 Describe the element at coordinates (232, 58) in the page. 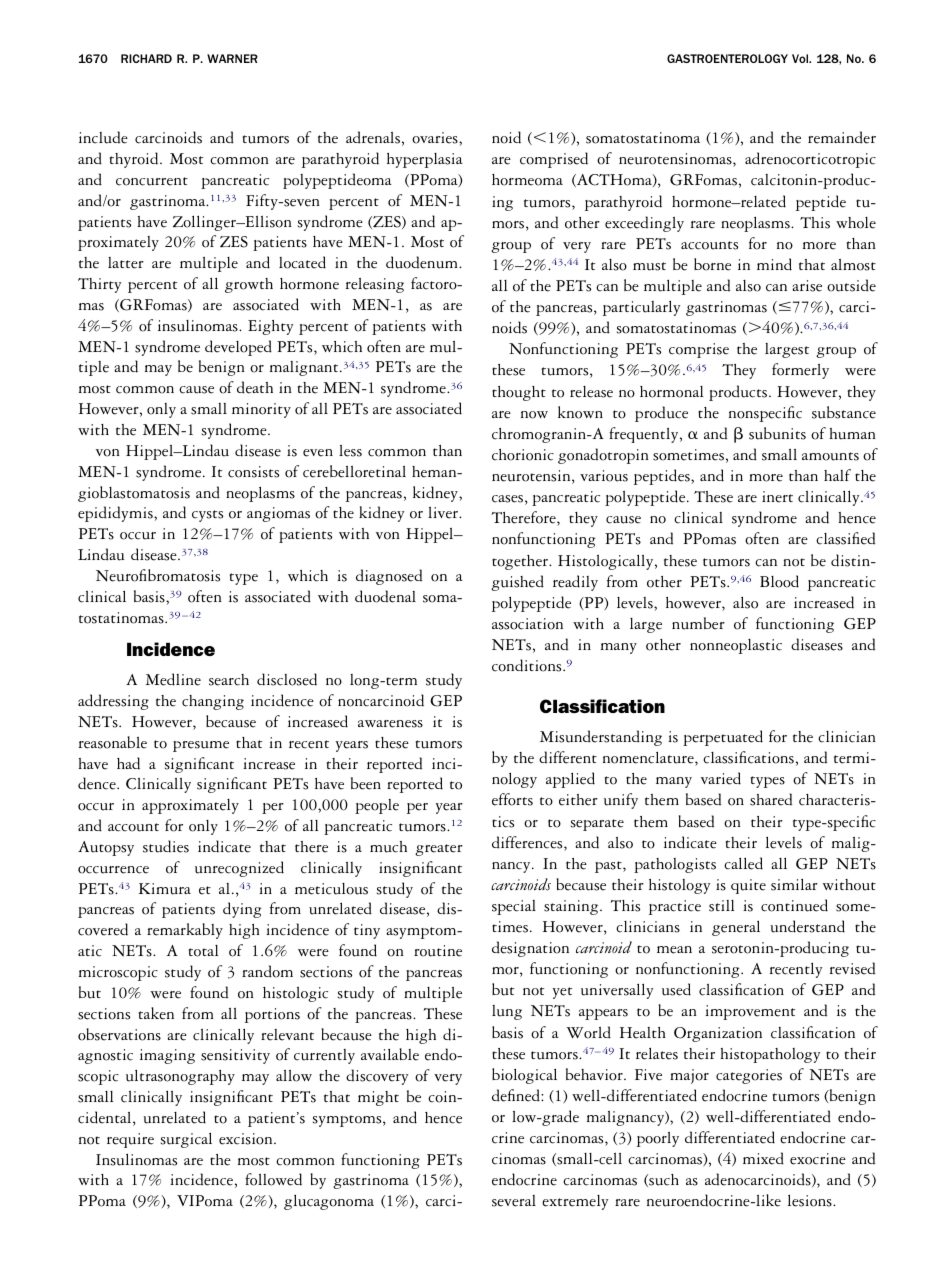

I see `WARNER` at that location.
